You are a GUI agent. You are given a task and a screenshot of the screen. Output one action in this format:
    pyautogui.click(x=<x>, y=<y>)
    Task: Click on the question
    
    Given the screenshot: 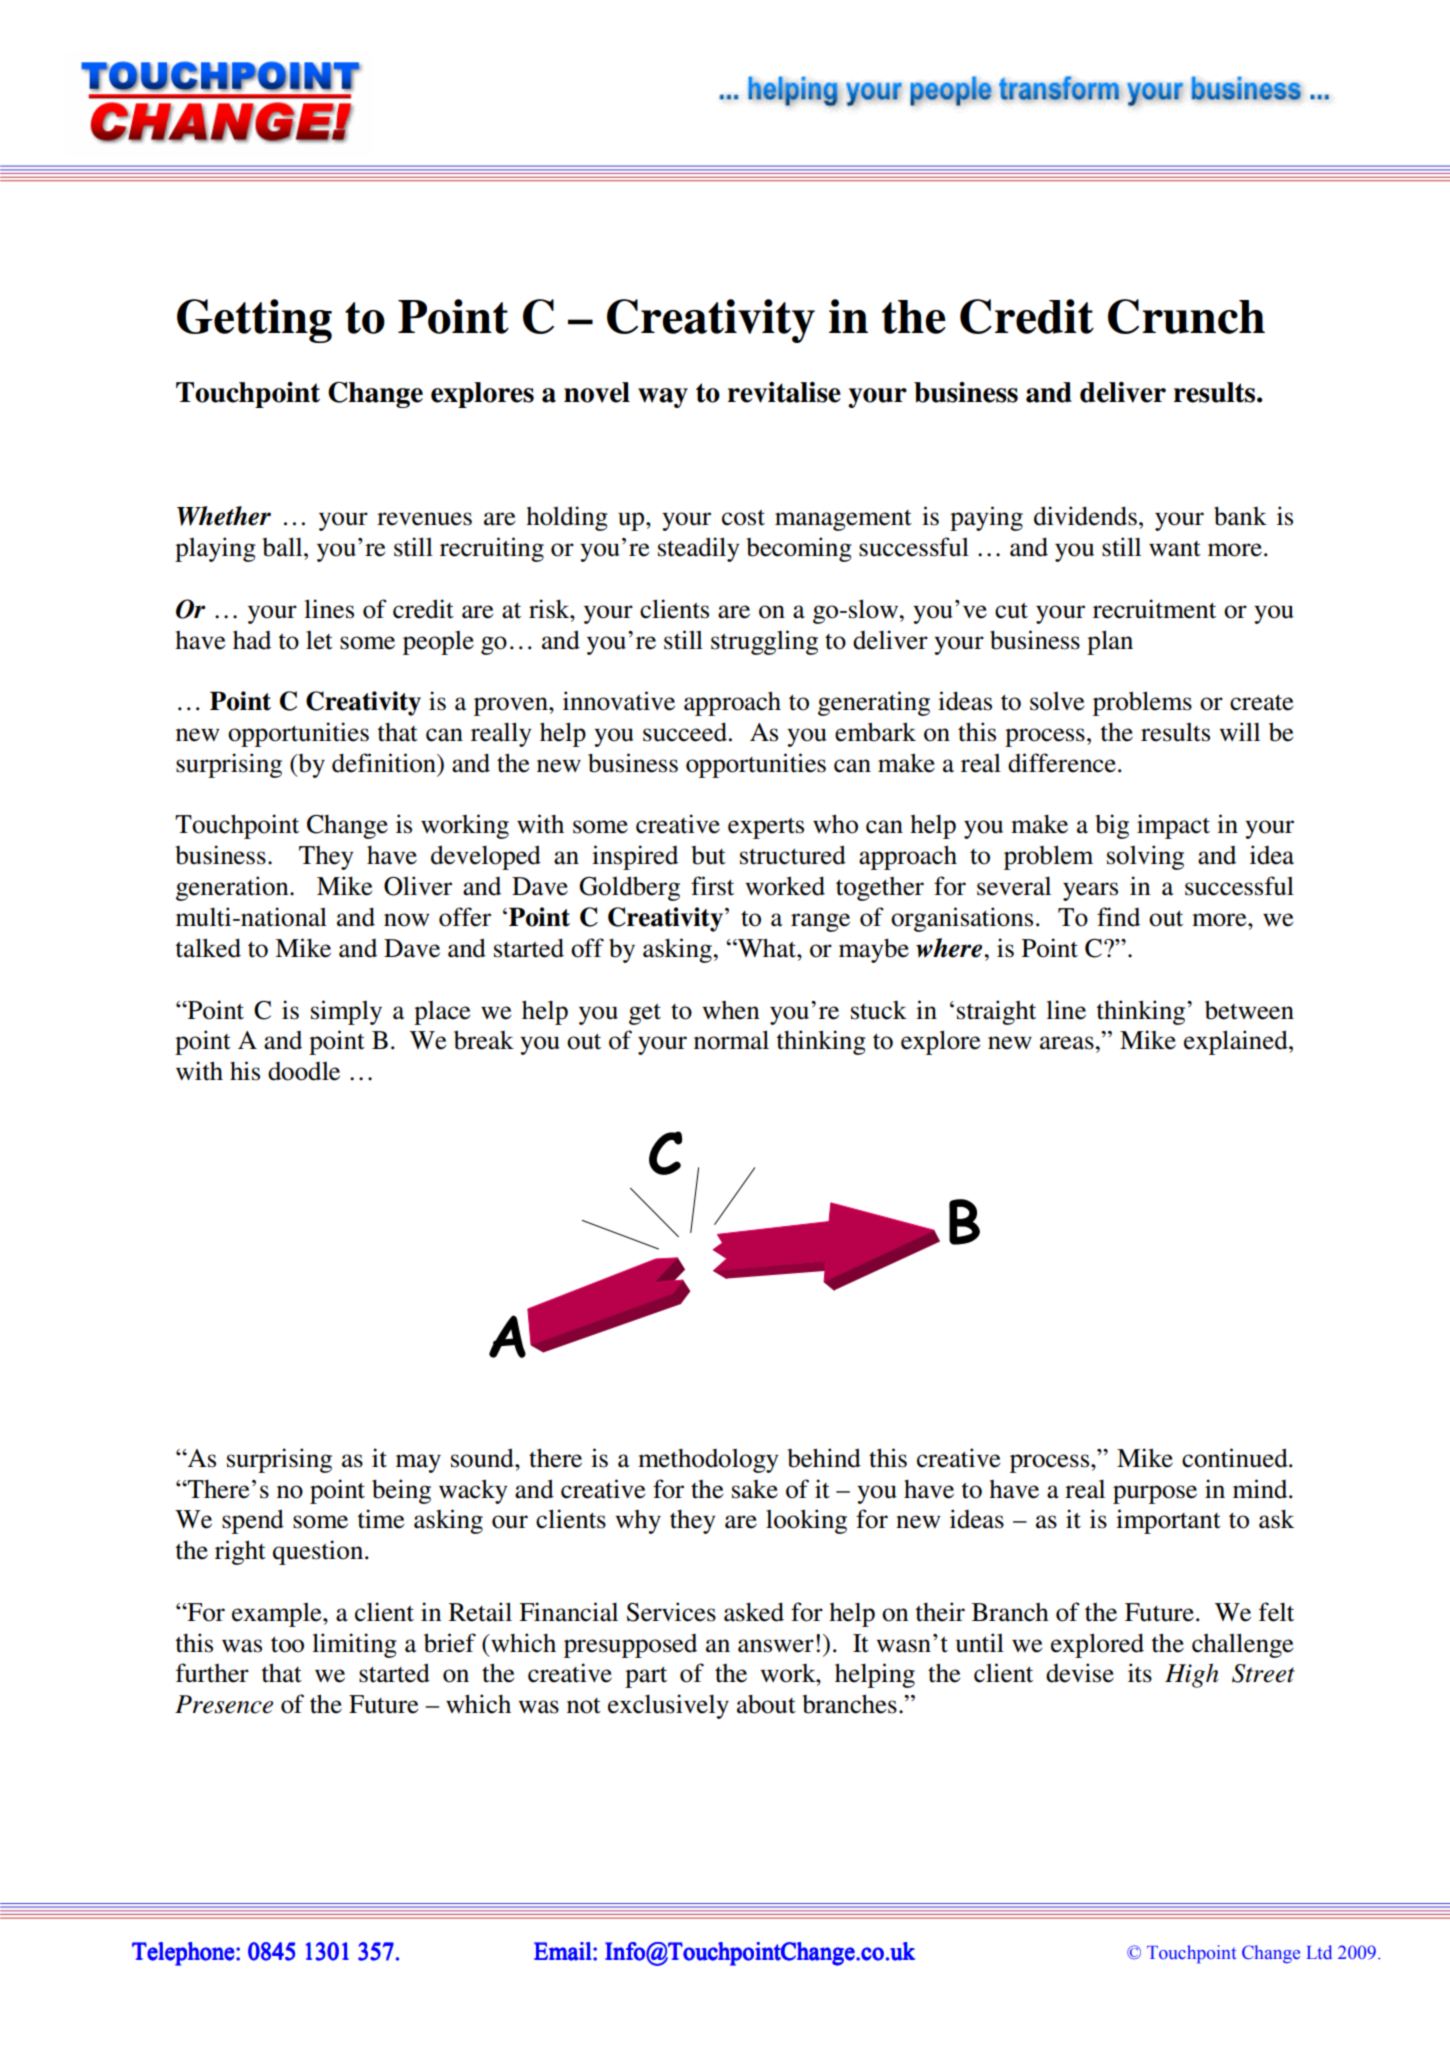 What is the action you would take?
    pyautogui.click(x=319, y=1552)
